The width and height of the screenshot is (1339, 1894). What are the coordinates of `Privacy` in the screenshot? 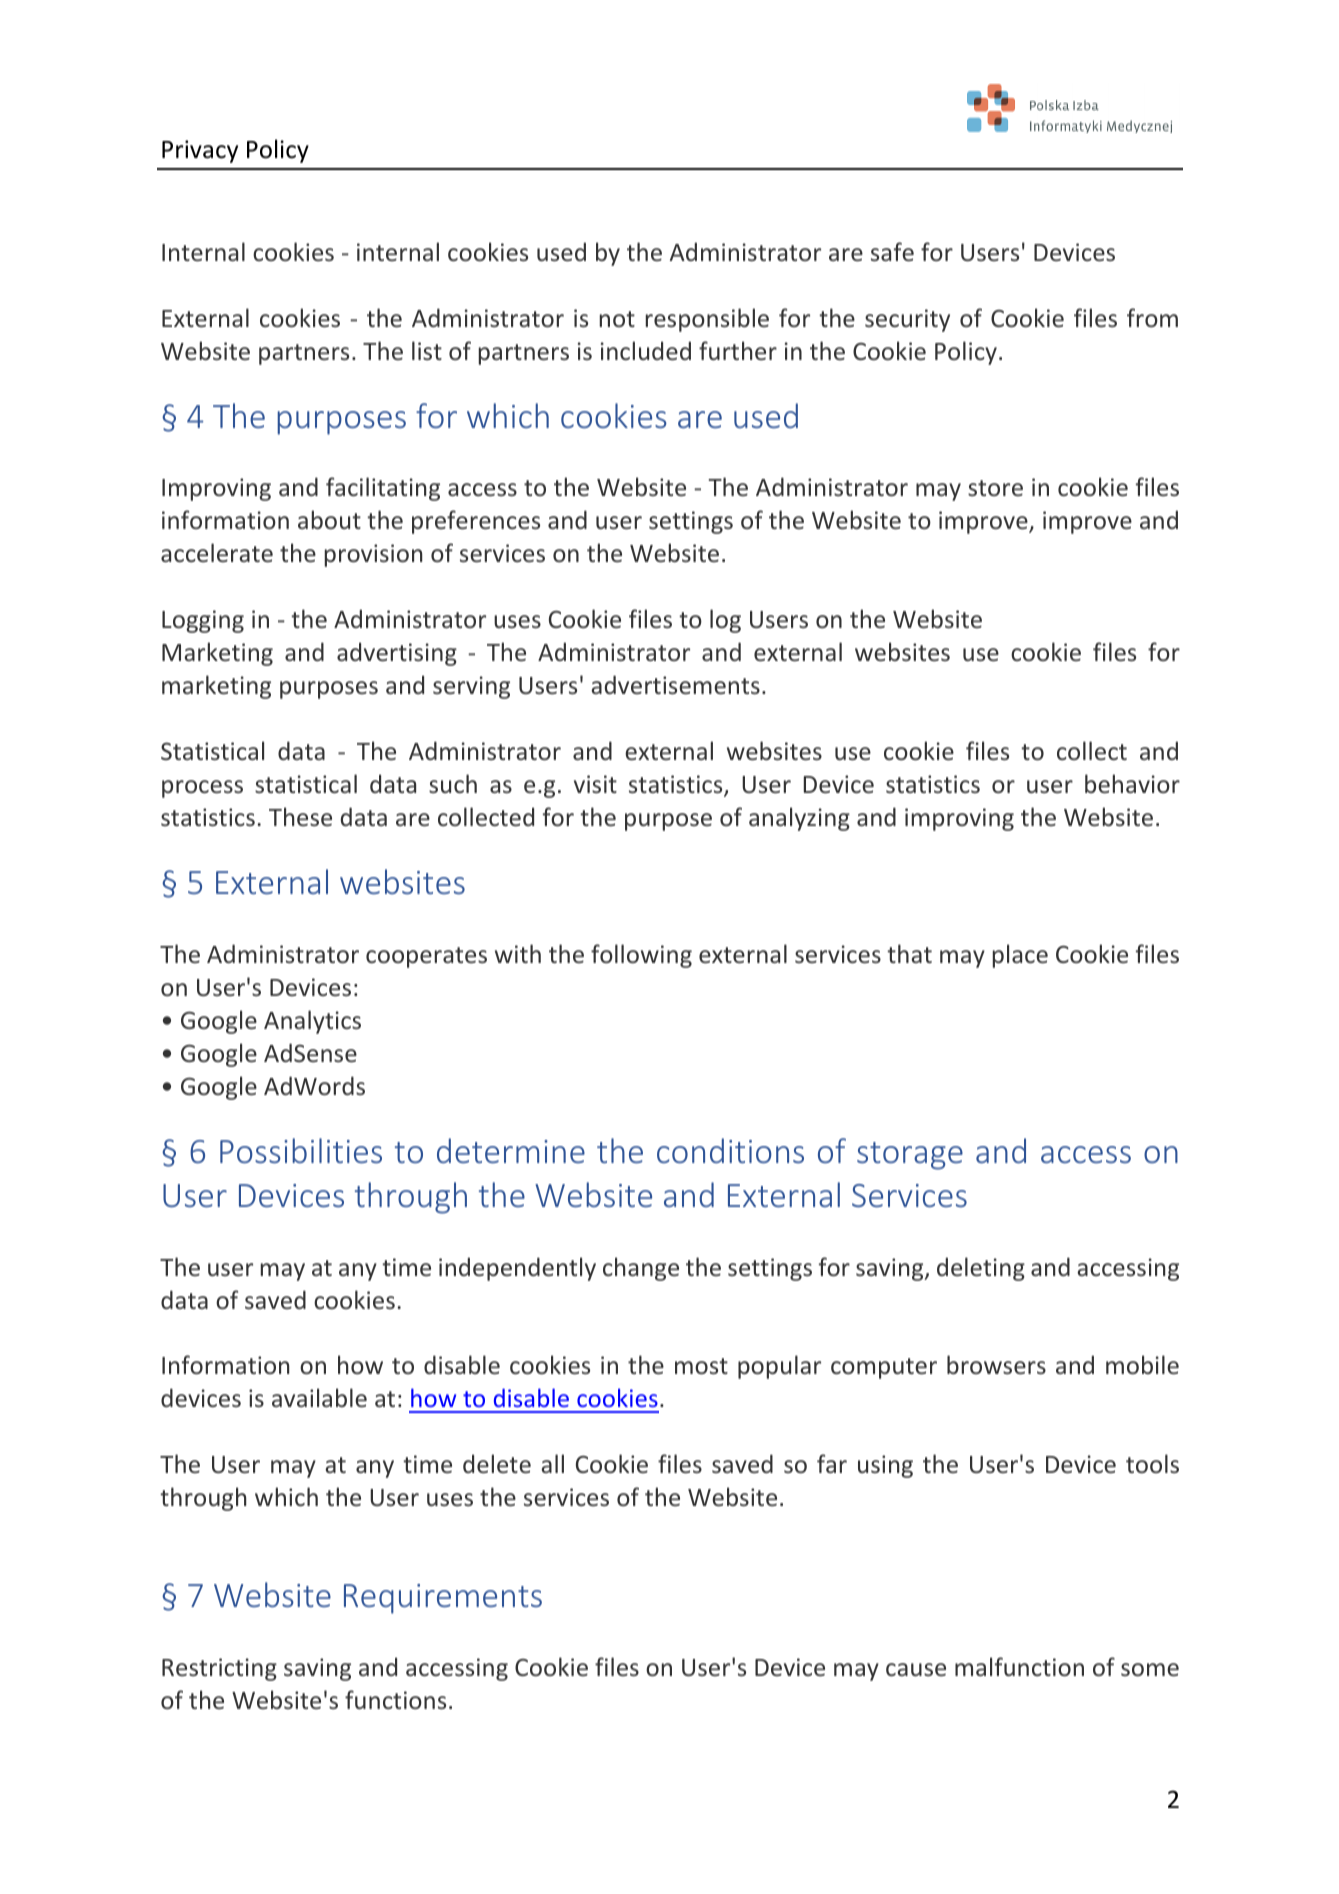 It's located at (200, 151).
